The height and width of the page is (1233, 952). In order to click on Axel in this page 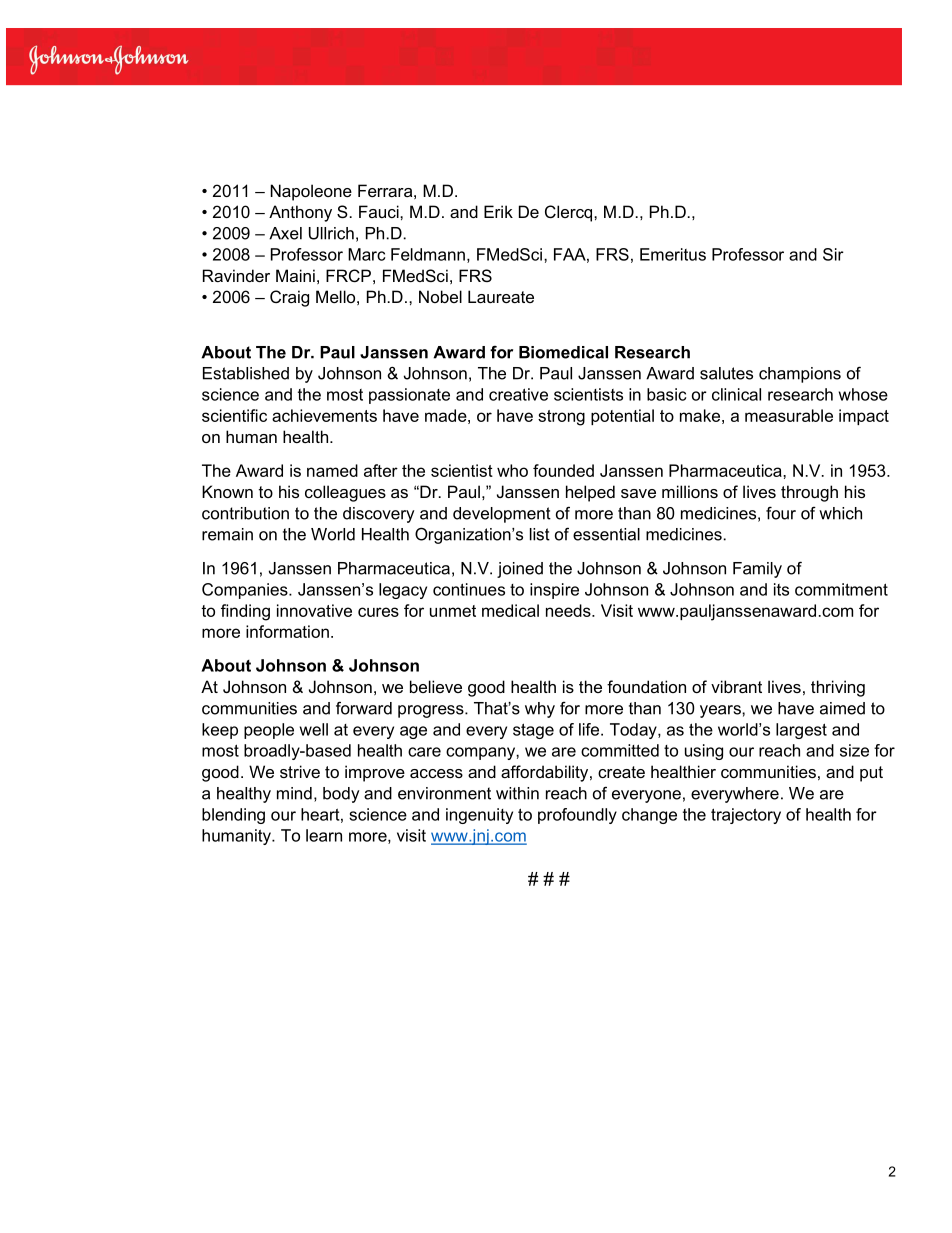, I will do `click(285, 233)`.
